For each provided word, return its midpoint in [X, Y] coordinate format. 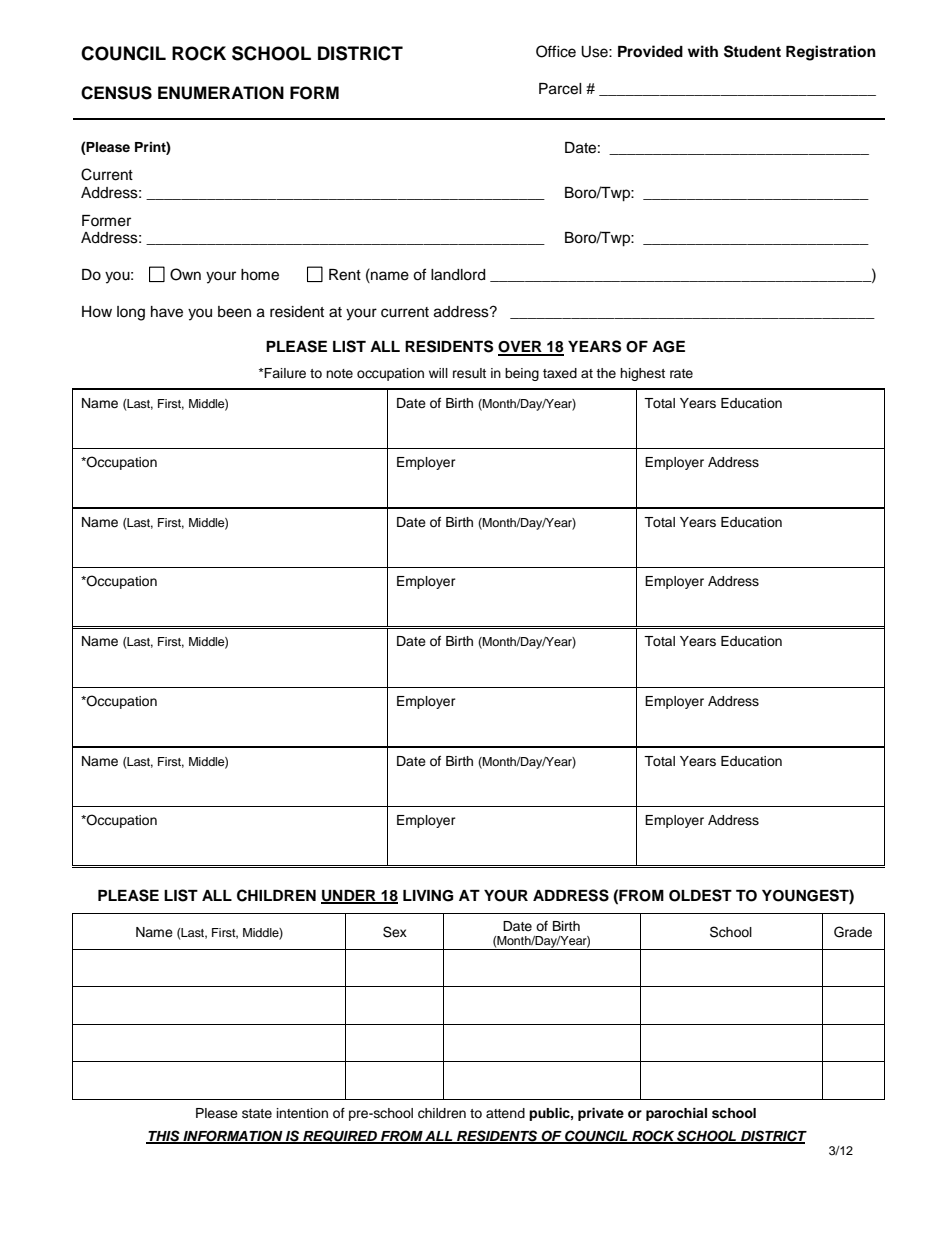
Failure [285, 373]
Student [752, 51]
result [469, 373]
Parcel [560, 89]
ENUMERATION [221, 93]
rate [681, 373]
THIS [164, 1137]
